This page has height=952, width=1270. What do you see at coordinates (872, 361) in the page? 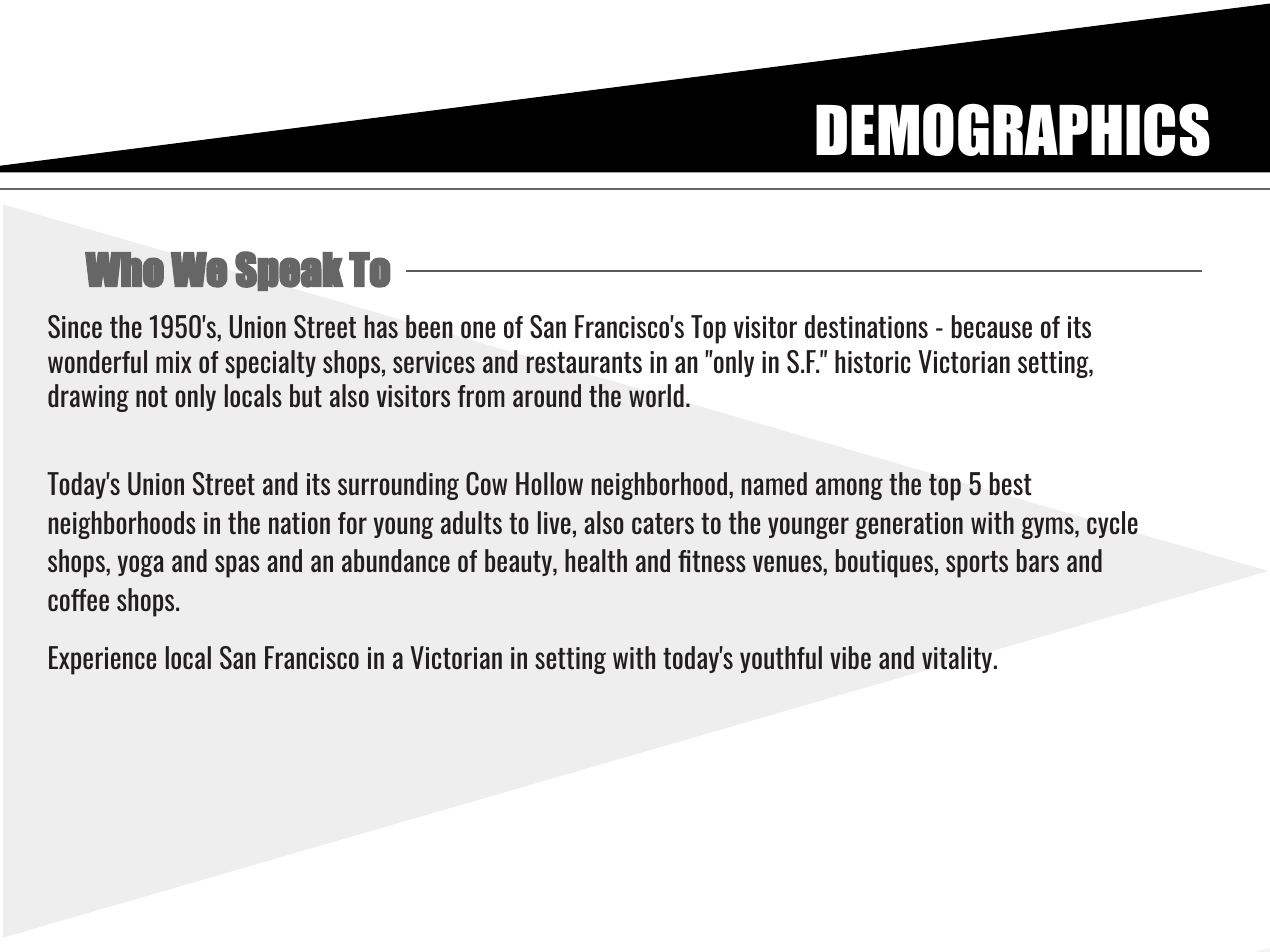
I see `historic` at bounding box center [872, 361].
